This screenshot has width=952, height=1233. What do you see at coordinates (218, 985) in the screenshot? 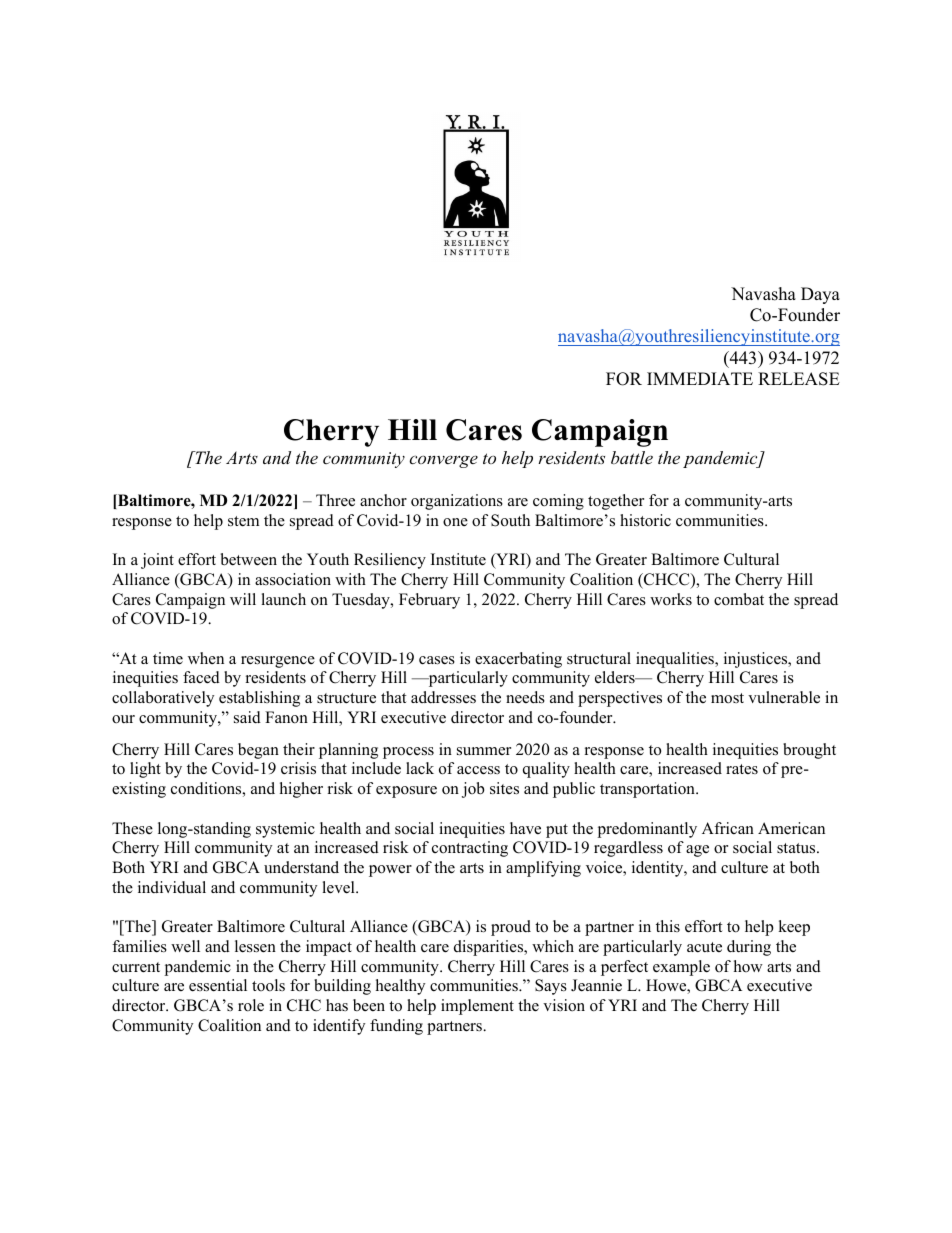
I see `essential` at bounding box center [218, 985].
